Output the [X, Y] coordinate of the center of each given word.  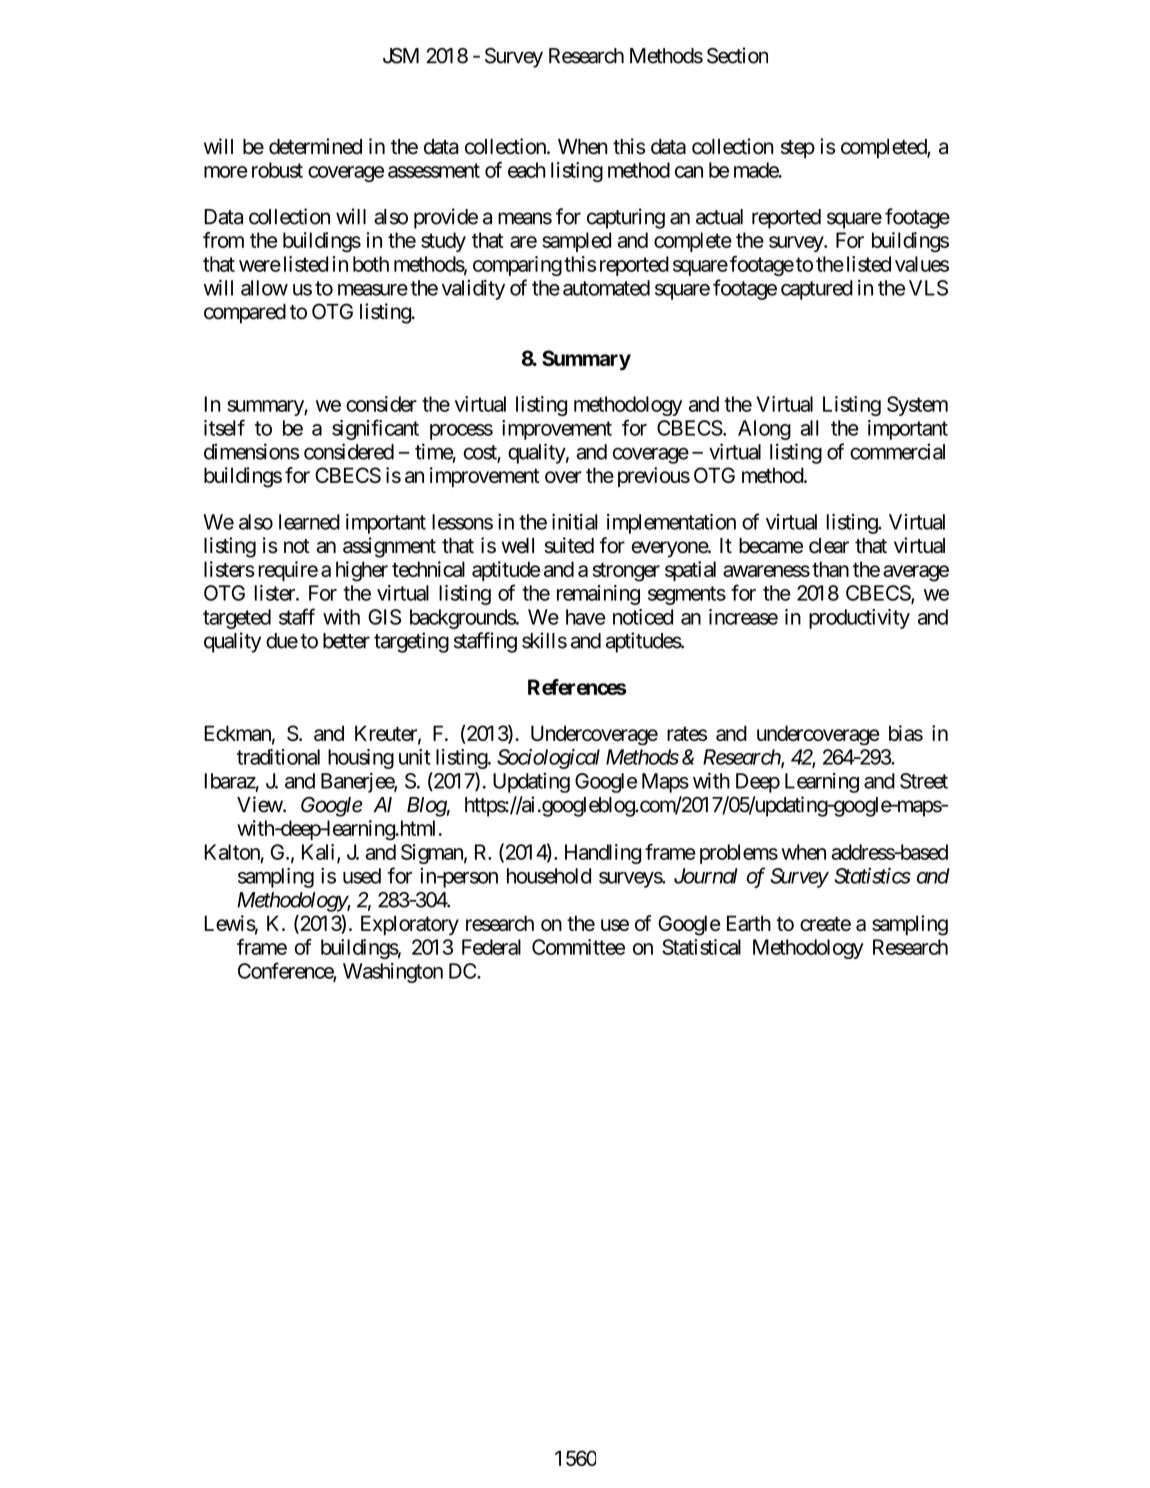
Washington [393, 973]
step [798, 149]
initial [575, 522]
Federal [491, 947]
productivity [859, 619]
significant [375, 429]
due [282, 641]
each [527, 170]
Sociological [548, 759]
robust [277, 170]
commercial [897, 451]
